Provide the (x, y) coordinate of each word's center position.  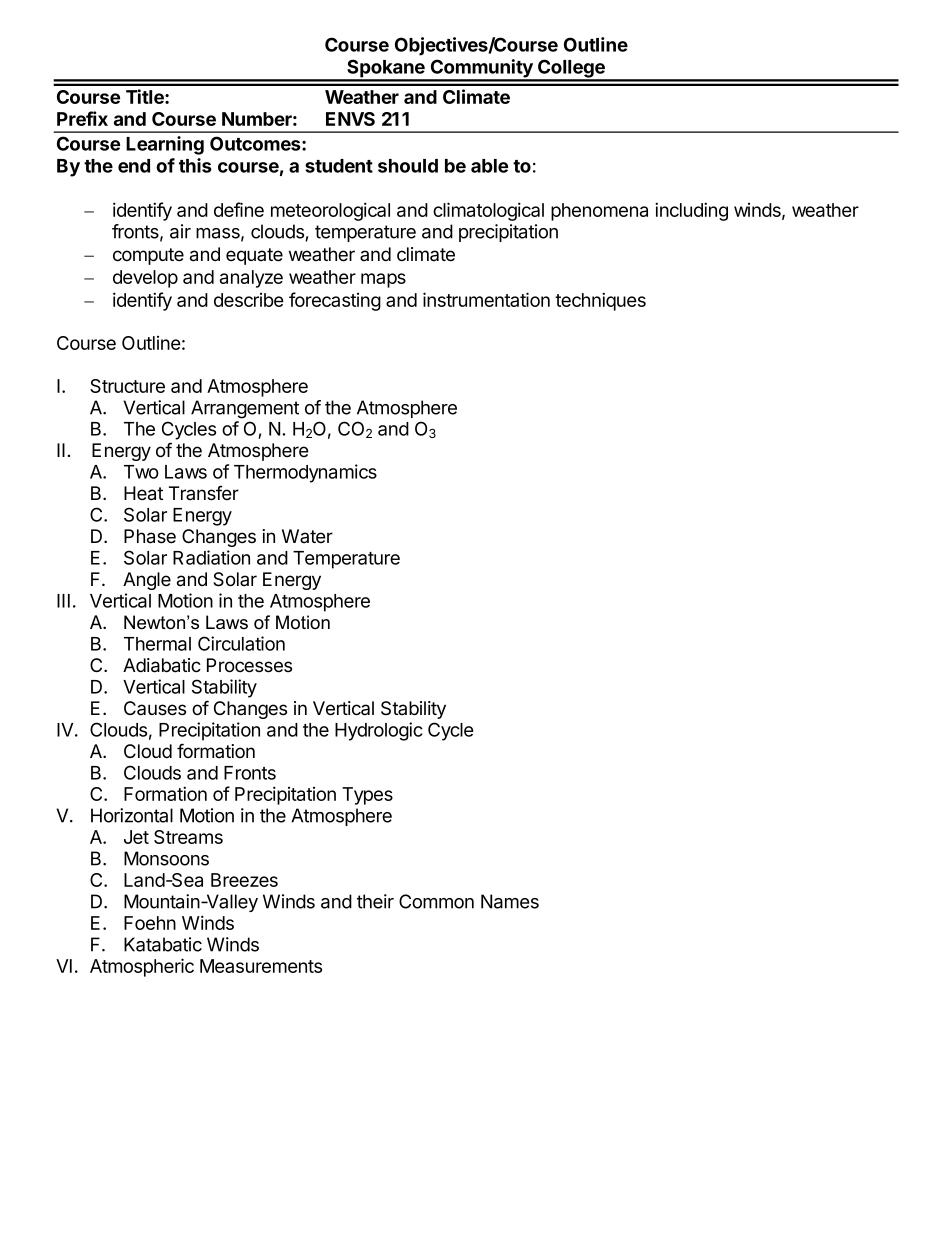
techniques (600, 301)
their (375, 901)
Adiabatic (162, 665)
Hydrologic (379, 731)
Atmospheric (142, 967)
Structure (127, 386)
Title (146, 96)
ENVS (350, 119)
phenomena (599, 212)
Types (367, 796)
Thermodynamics (305, 473)
